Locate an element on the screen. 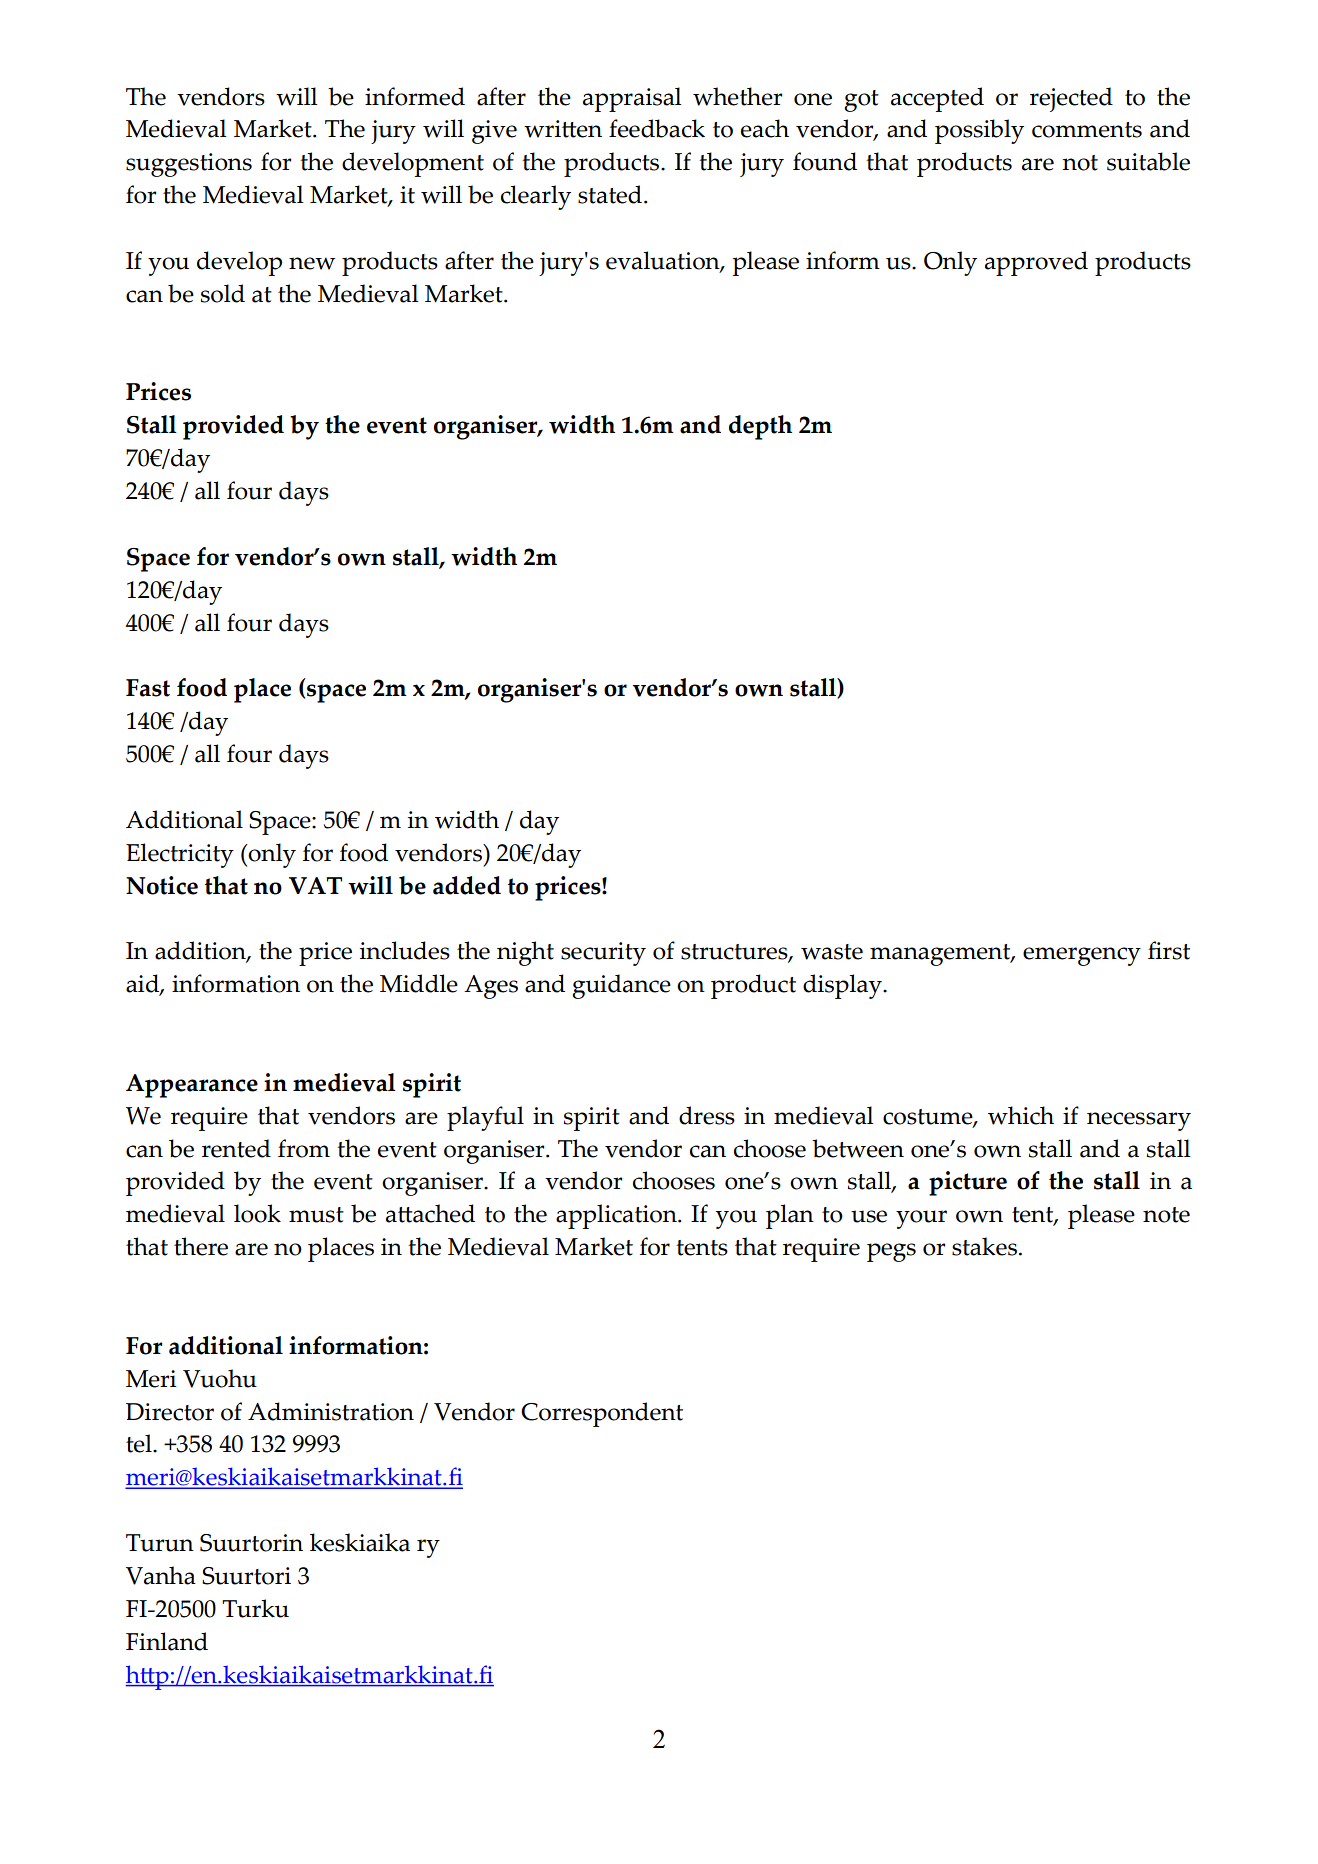  rented is located at coordinates (236, 1148).
